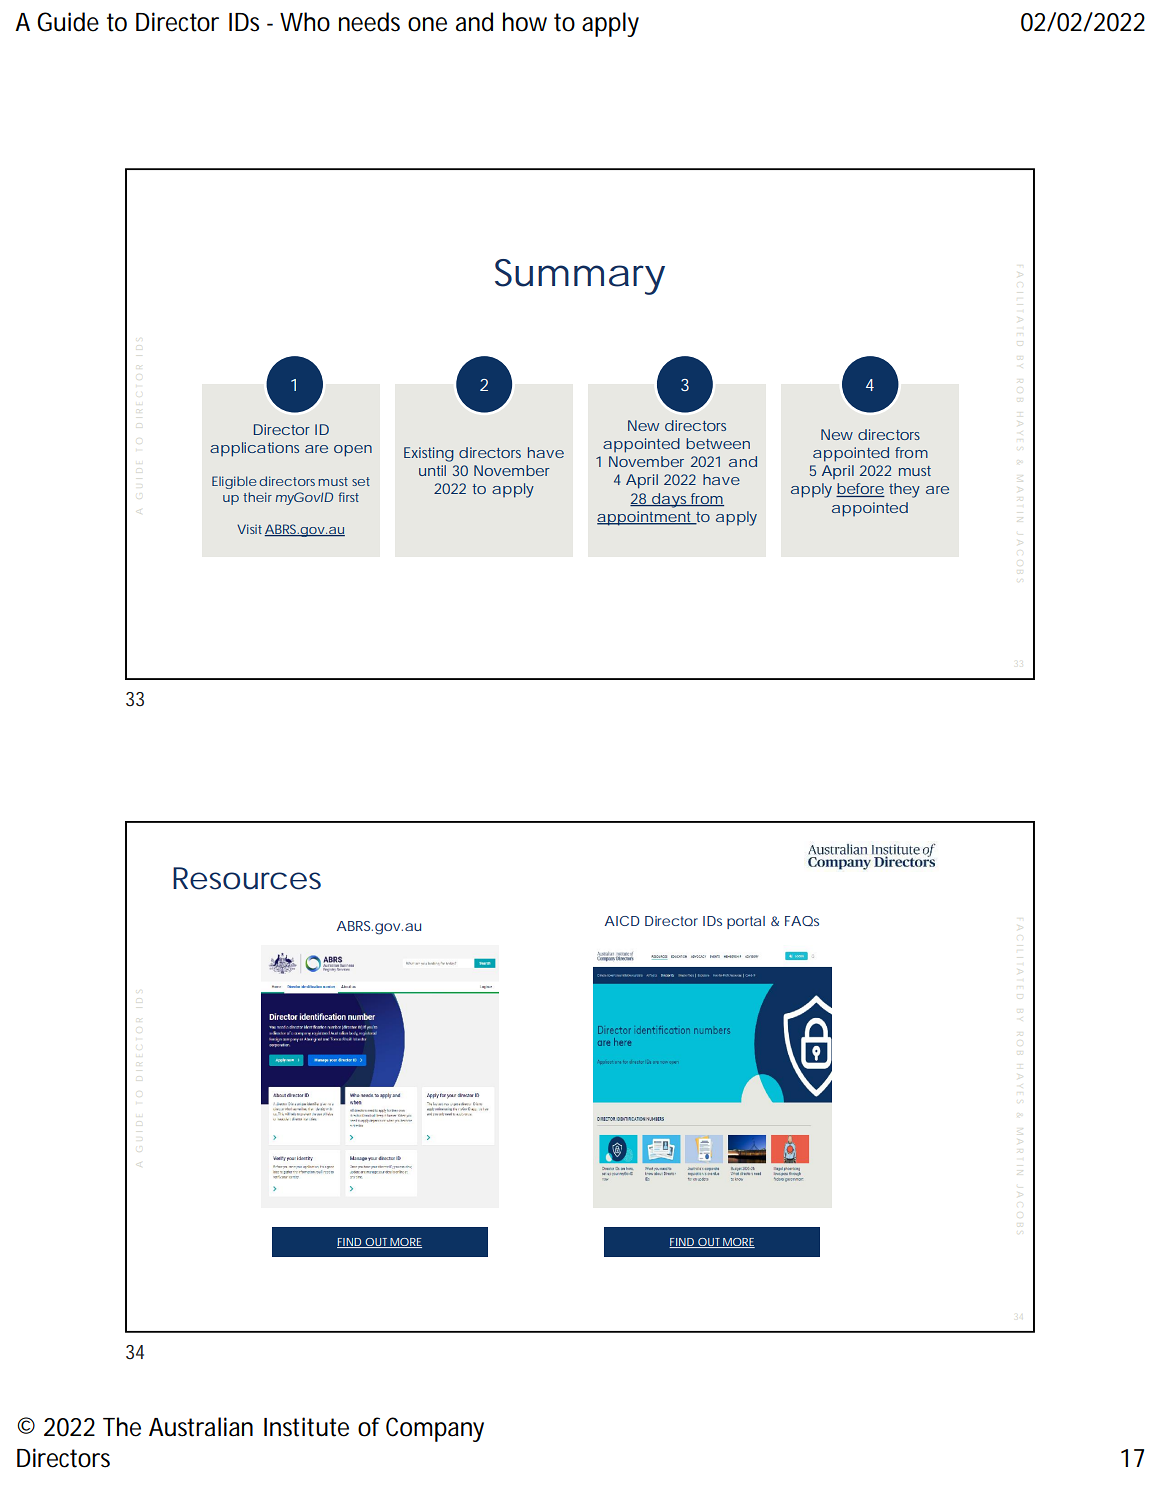 The image size is (1160, 1501). Describe the element at coordinates (904, 490) in the page. I see `they` at that location.
